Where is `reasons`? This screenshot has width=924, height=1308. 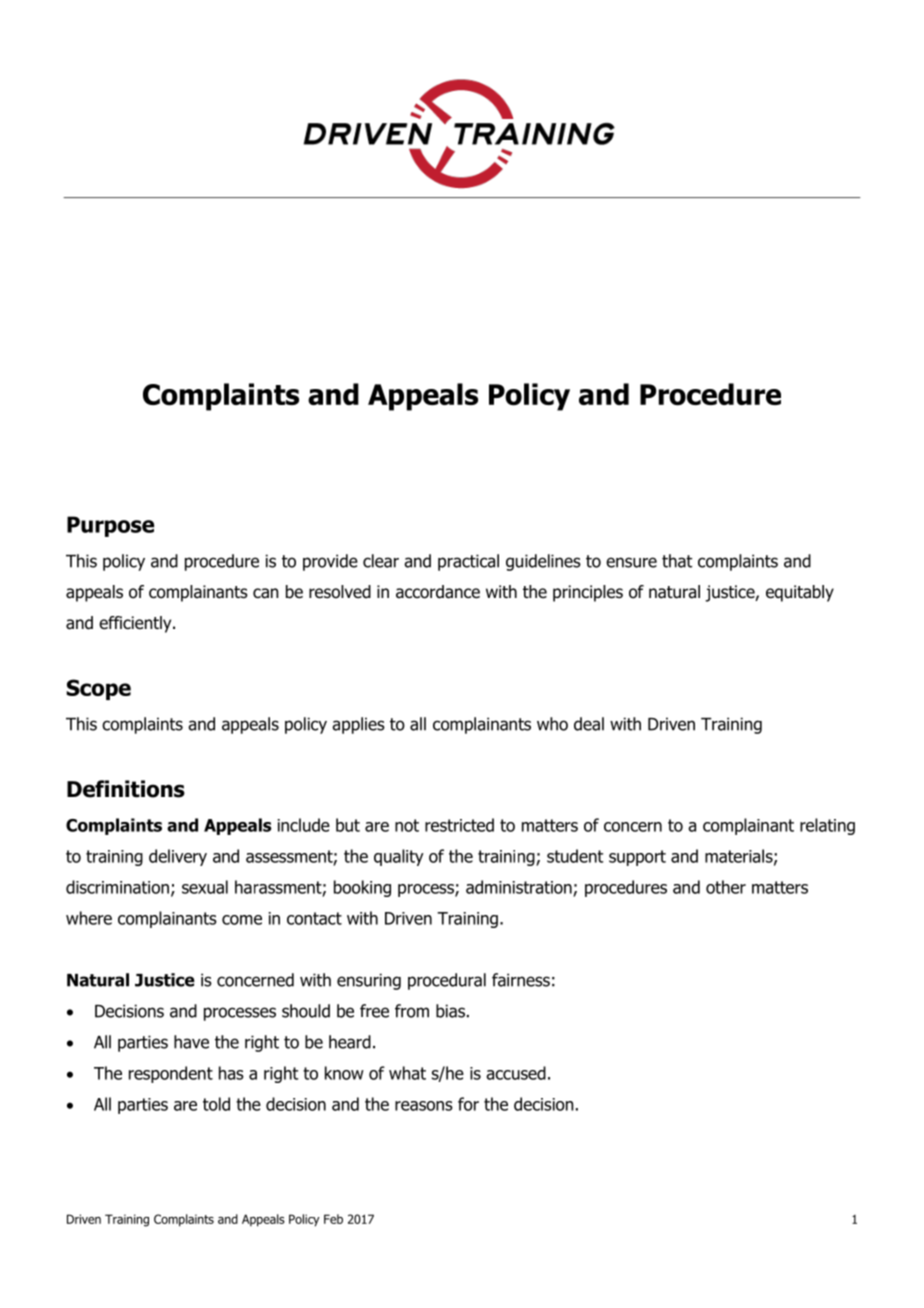 reasons is located at coordinates (424, 1106).
